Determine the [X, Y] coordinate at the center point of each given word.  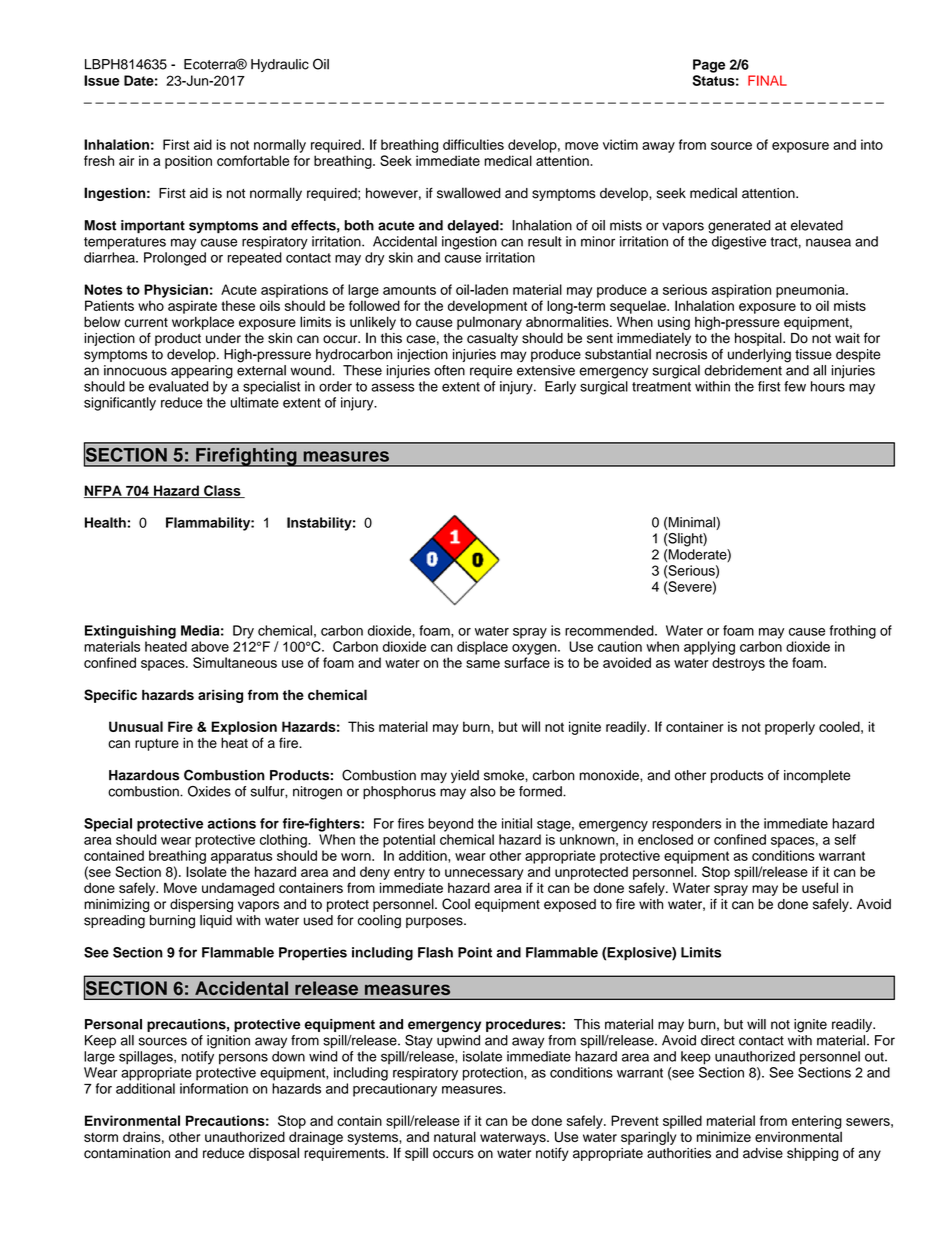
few [795, 386]
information [214, 1088]
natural [455, 1136]
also [483, 791]
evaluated [178, 386]
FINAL [767, 80]
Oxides [209, 791]
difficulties [473, 144]
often [449, 370]
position [188, 162]
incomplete [817, 776]
